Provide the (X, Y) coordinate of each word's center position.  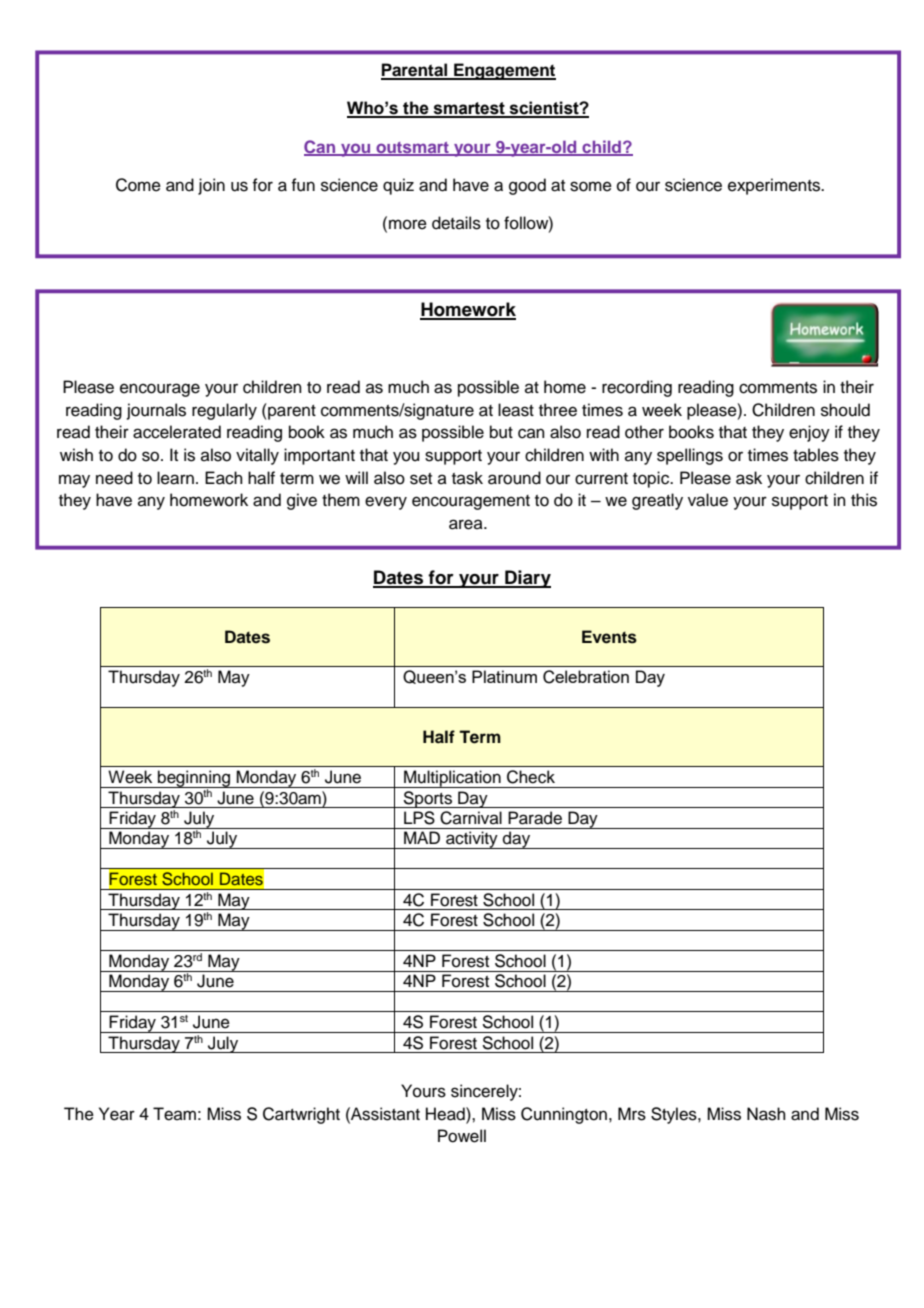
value (708, 500)
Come (138, 185)
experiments (775, 186)
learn (175, 478)
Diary (527, 579)
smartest (469, 109)
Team (174, 1114)
